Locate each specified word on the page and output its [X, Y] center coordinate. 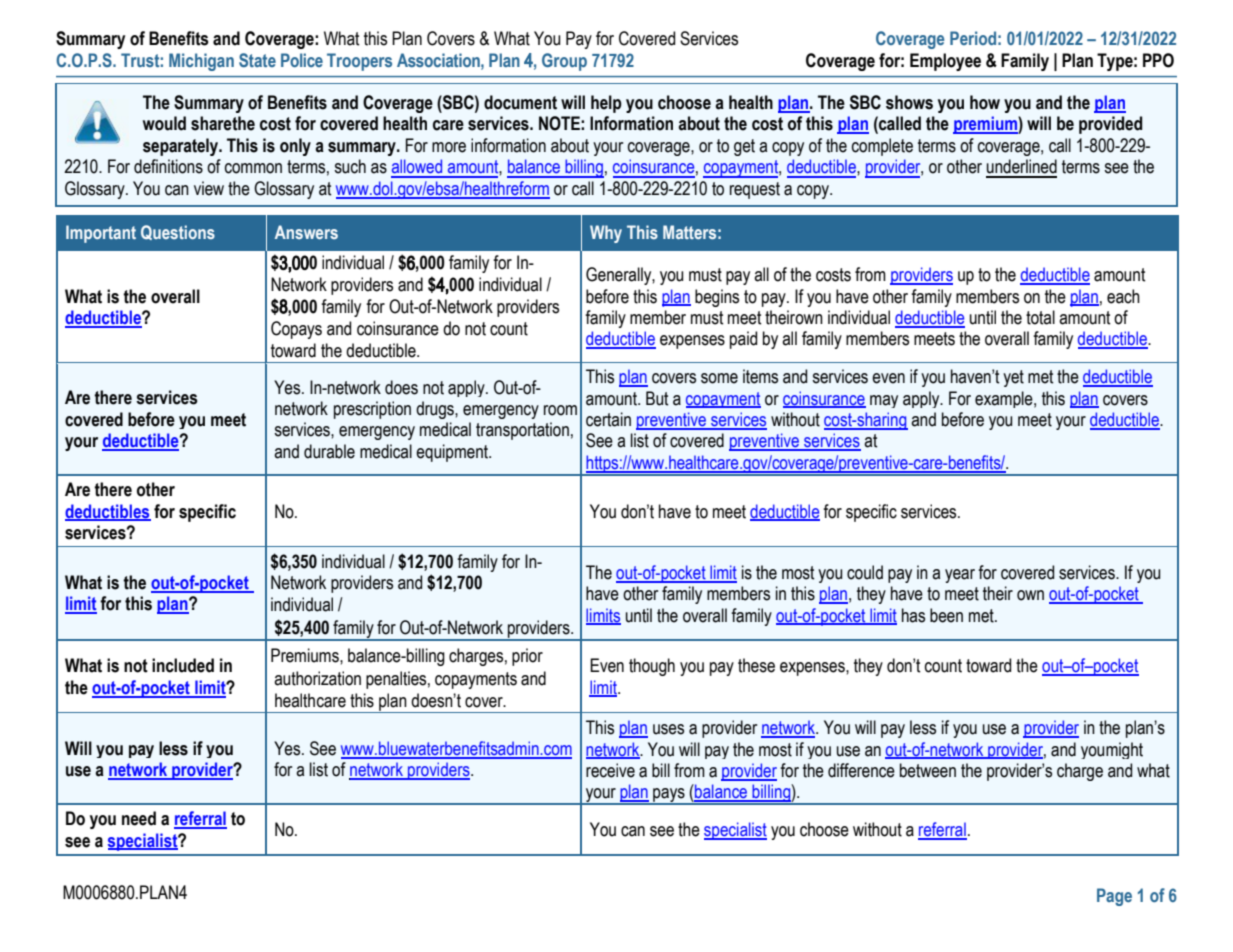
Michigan [201, 62]
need [139, 818]
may [884, 401]
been [946, 615]
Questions [178, 232]
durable [329, 451]
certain [608, 419]
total [1040, 317]
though [652, 667]
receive [610, 770]
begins [717, 298]
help [606, 104]
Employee [945, 62]
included [183, 665]
